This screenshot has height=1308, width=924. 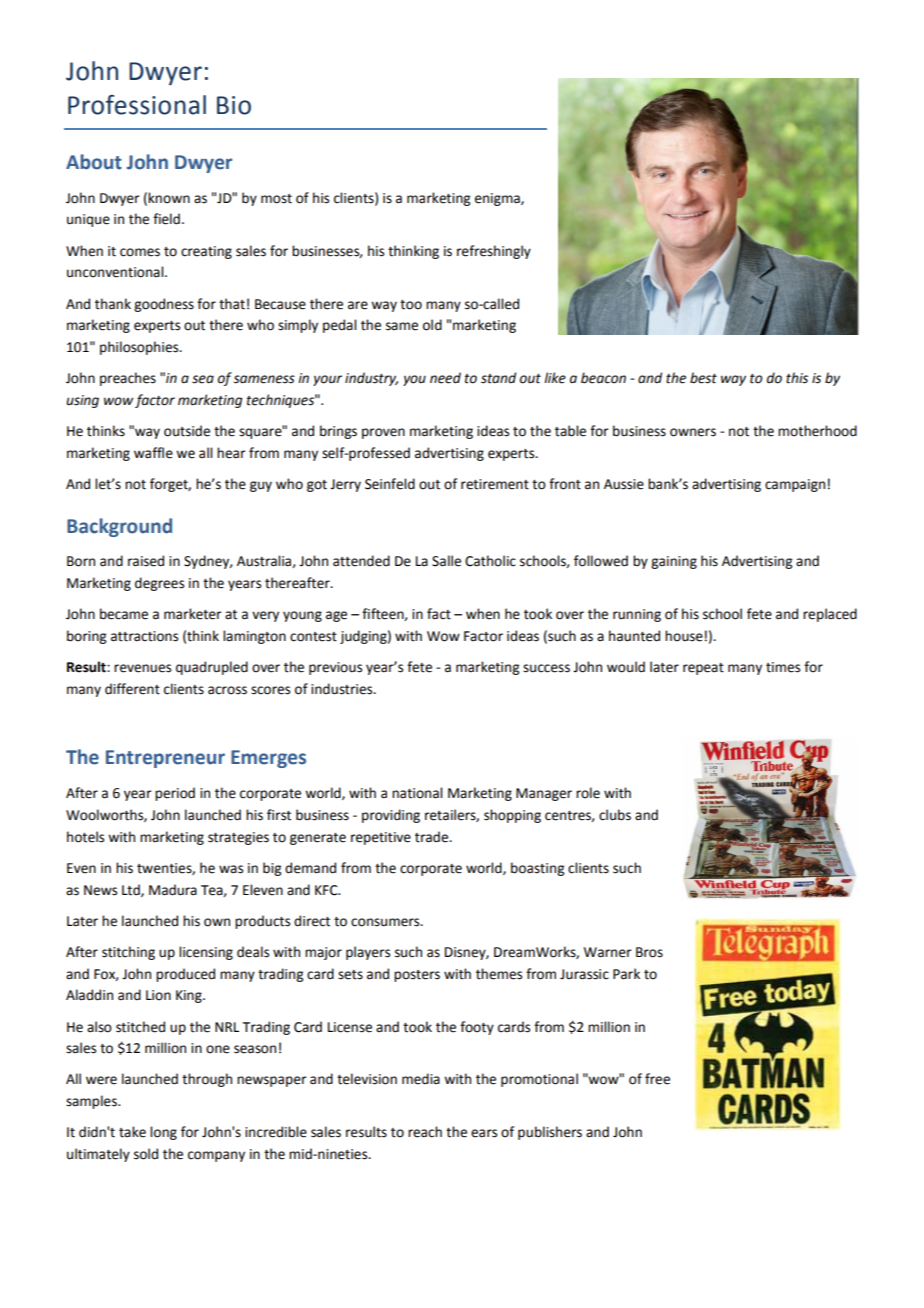 I want to click on repeat, so click(x=703, y=669).
